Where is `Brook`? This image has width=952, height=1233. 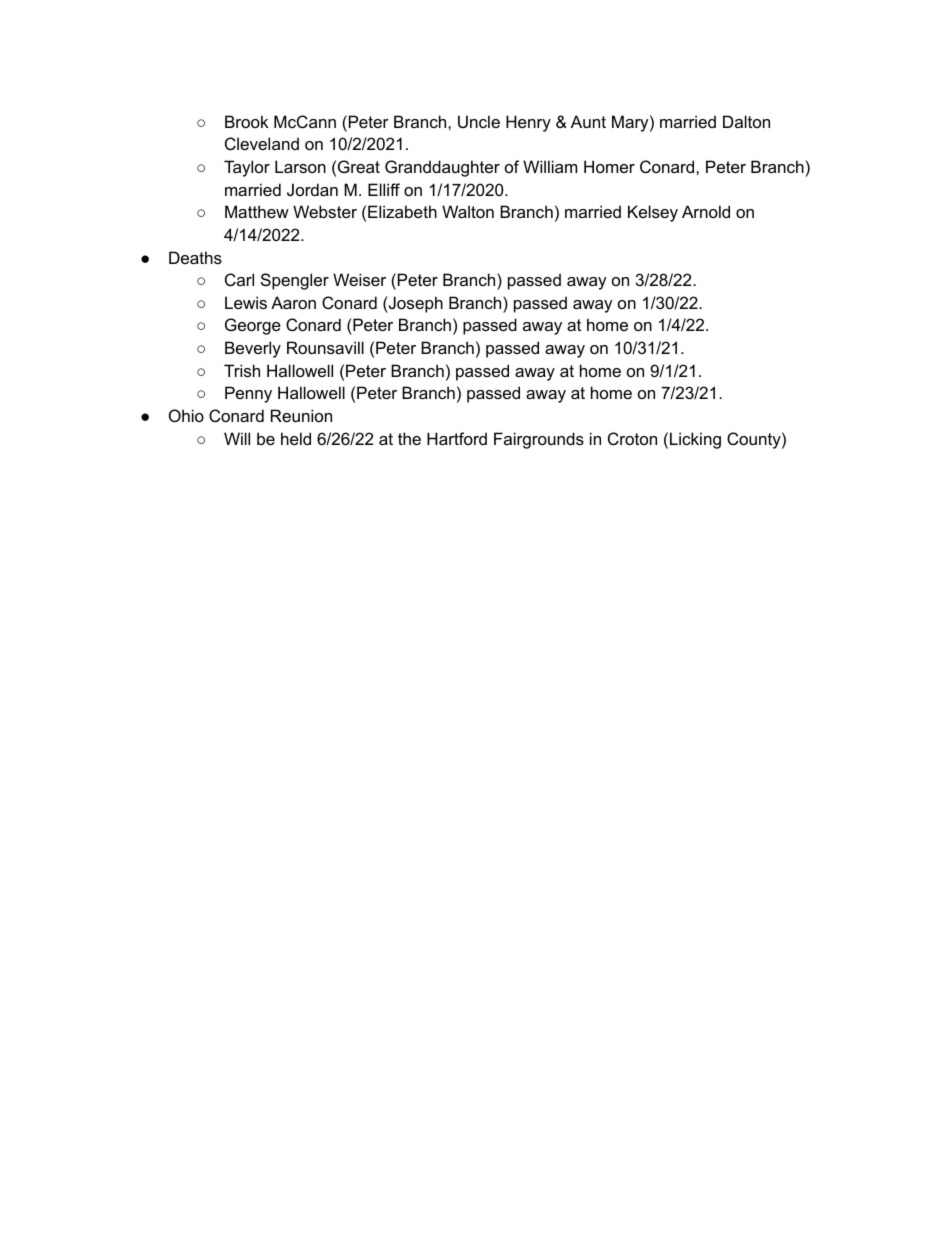 Brook is located at coordinates (246, 121).
